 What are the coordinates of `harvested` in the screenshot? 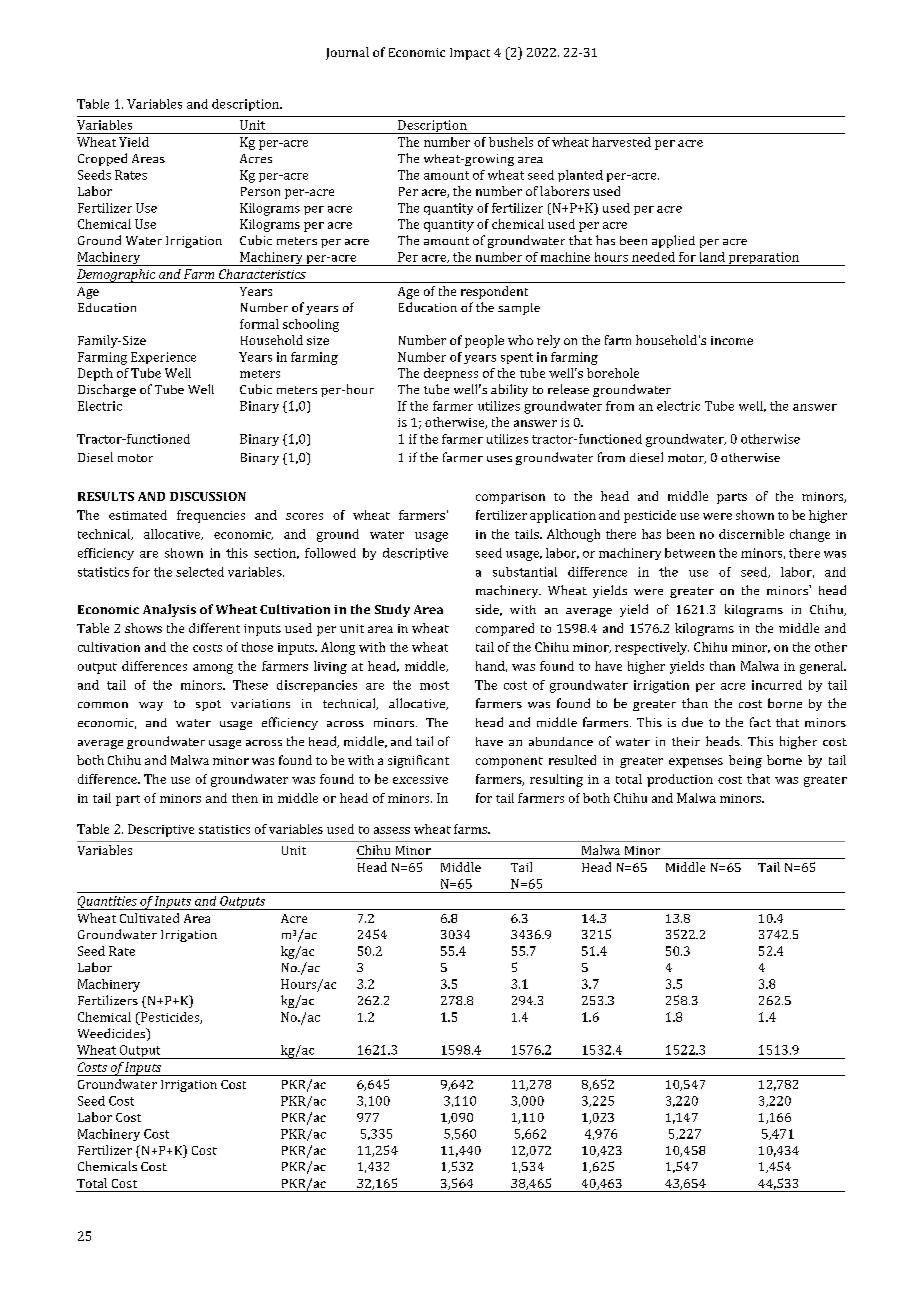 It's located at (621, 142).
